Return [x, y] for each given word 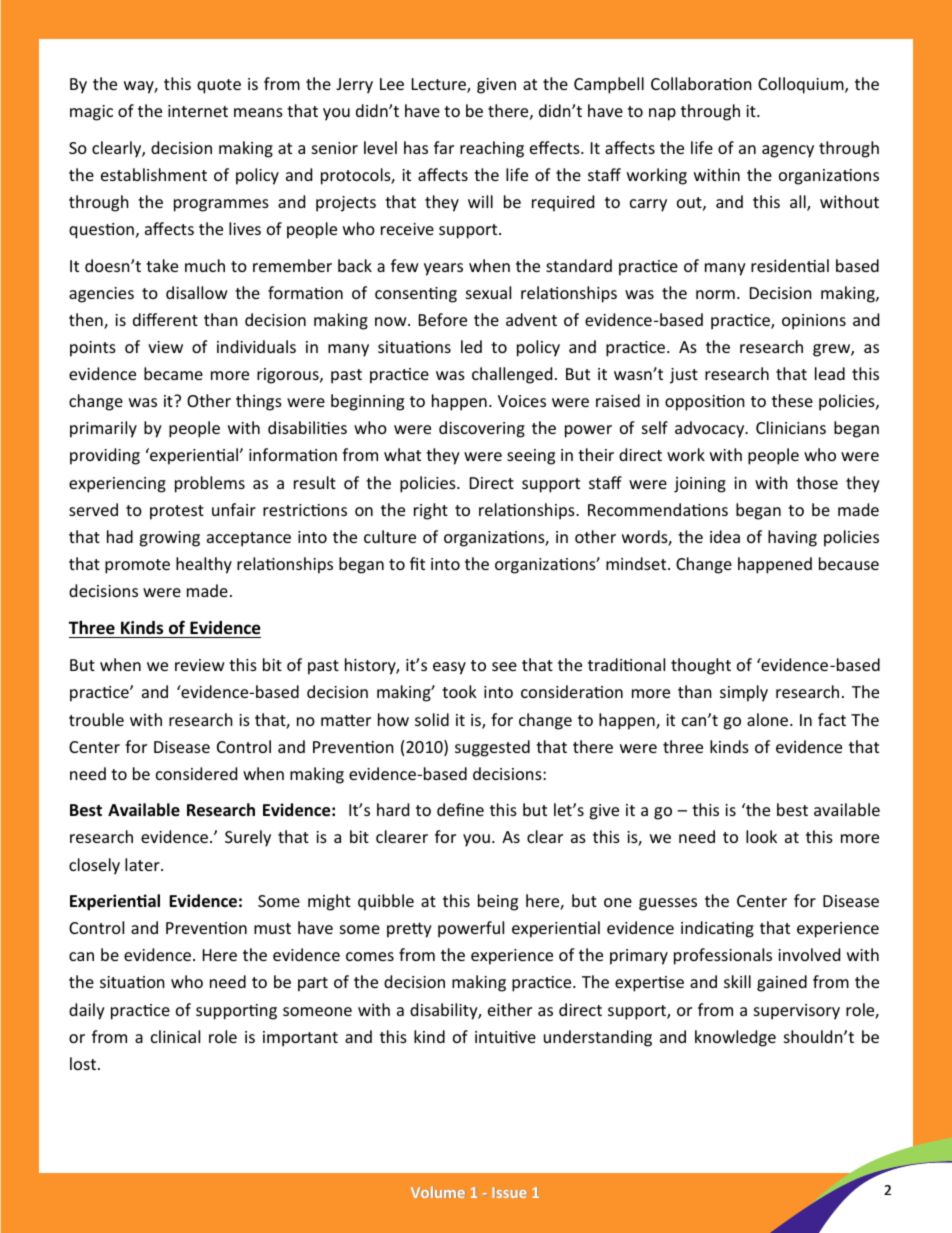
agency [788, 151]
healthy [204, 565]
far [444, 147]
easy [449, 668]
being [498, 902]
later [143, 864]
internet [198, 111]
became [173, 373]
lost [83, 1063]
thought [701, 666]
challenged [512, 375]
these [792, 400]
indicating [717, 929]
